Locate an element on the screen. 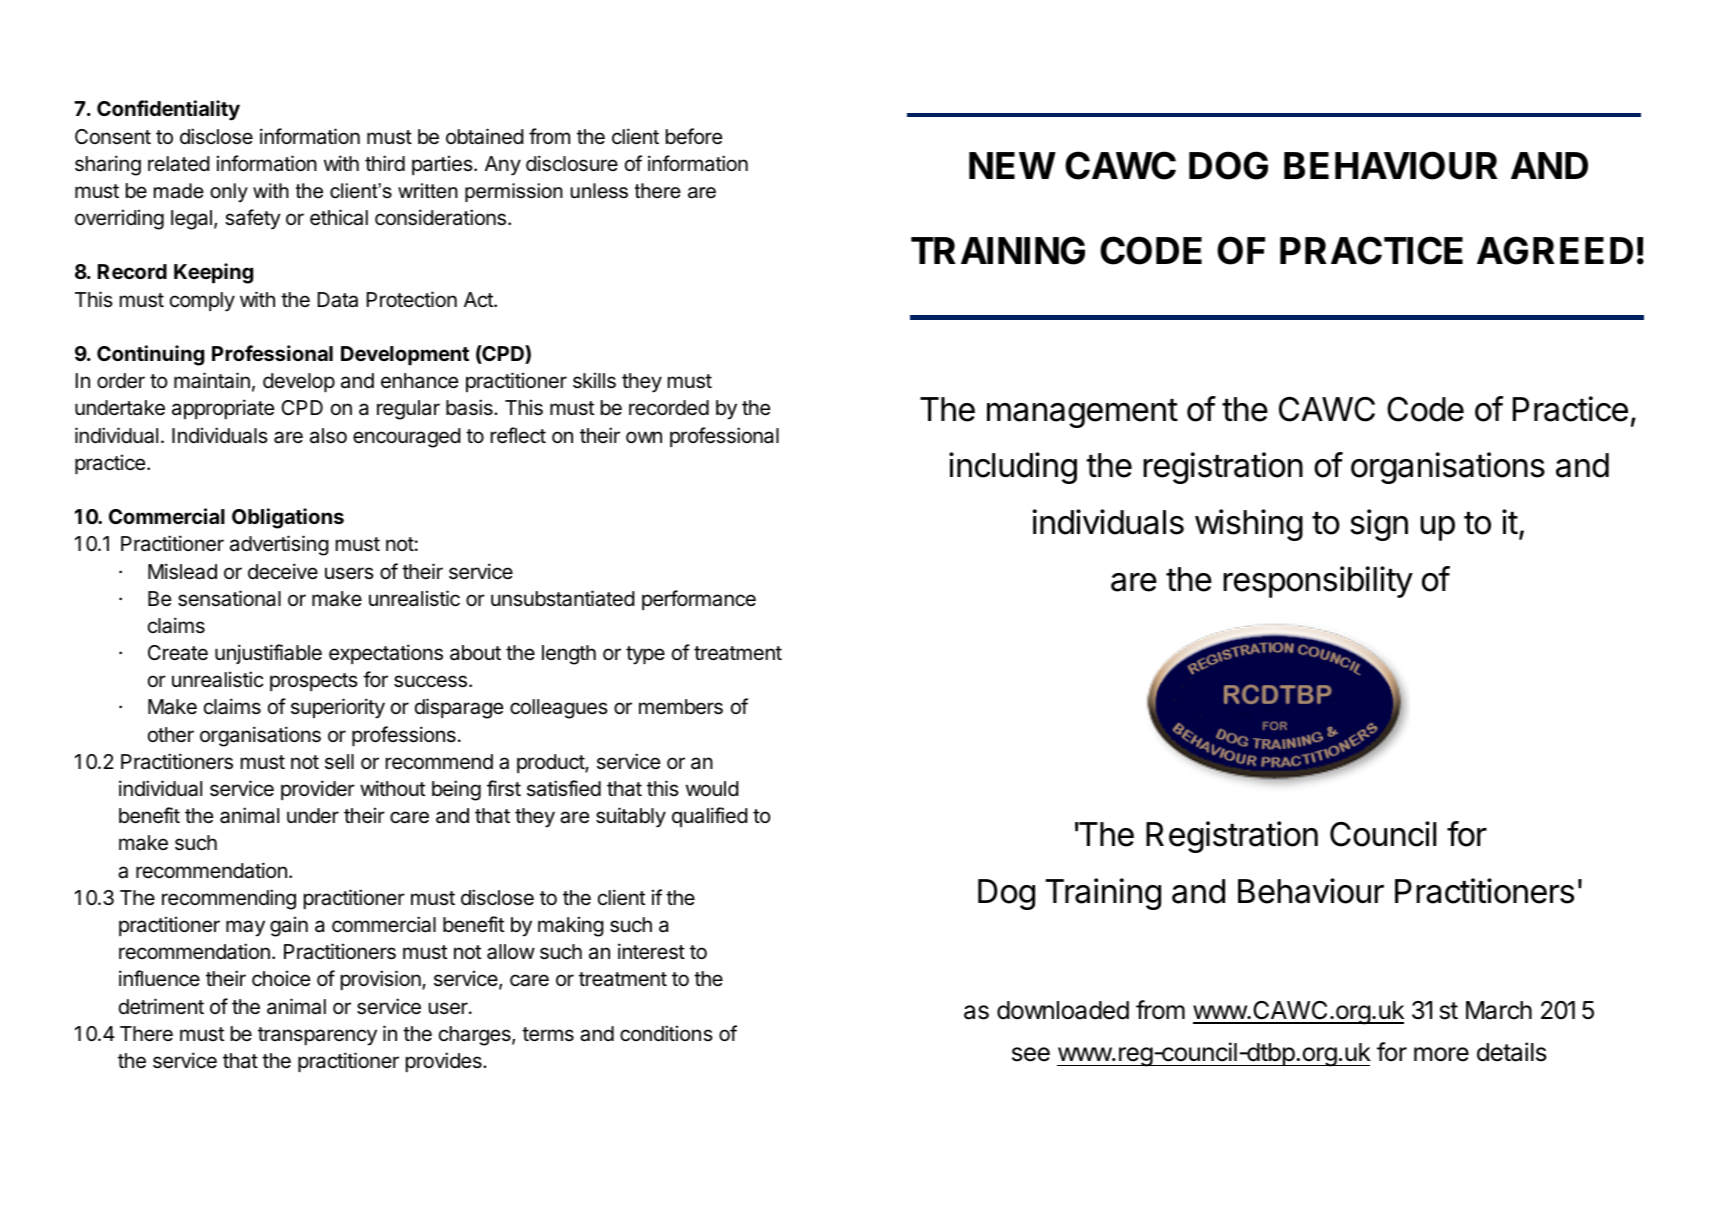  performance is located at coordinates (699, 600).
